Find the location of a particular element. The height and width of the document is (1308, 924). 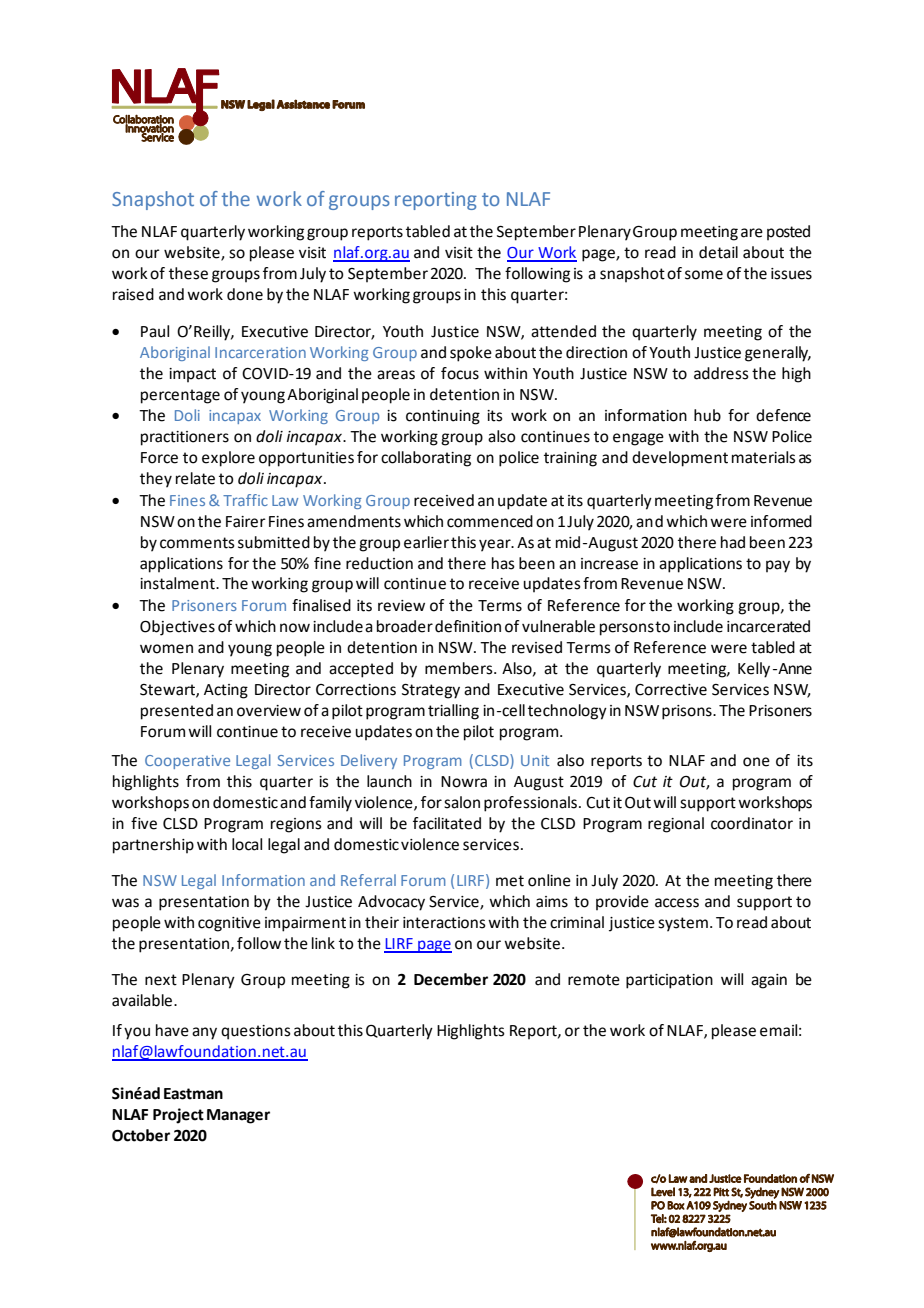

detail is located at coordinates (718, 252).
